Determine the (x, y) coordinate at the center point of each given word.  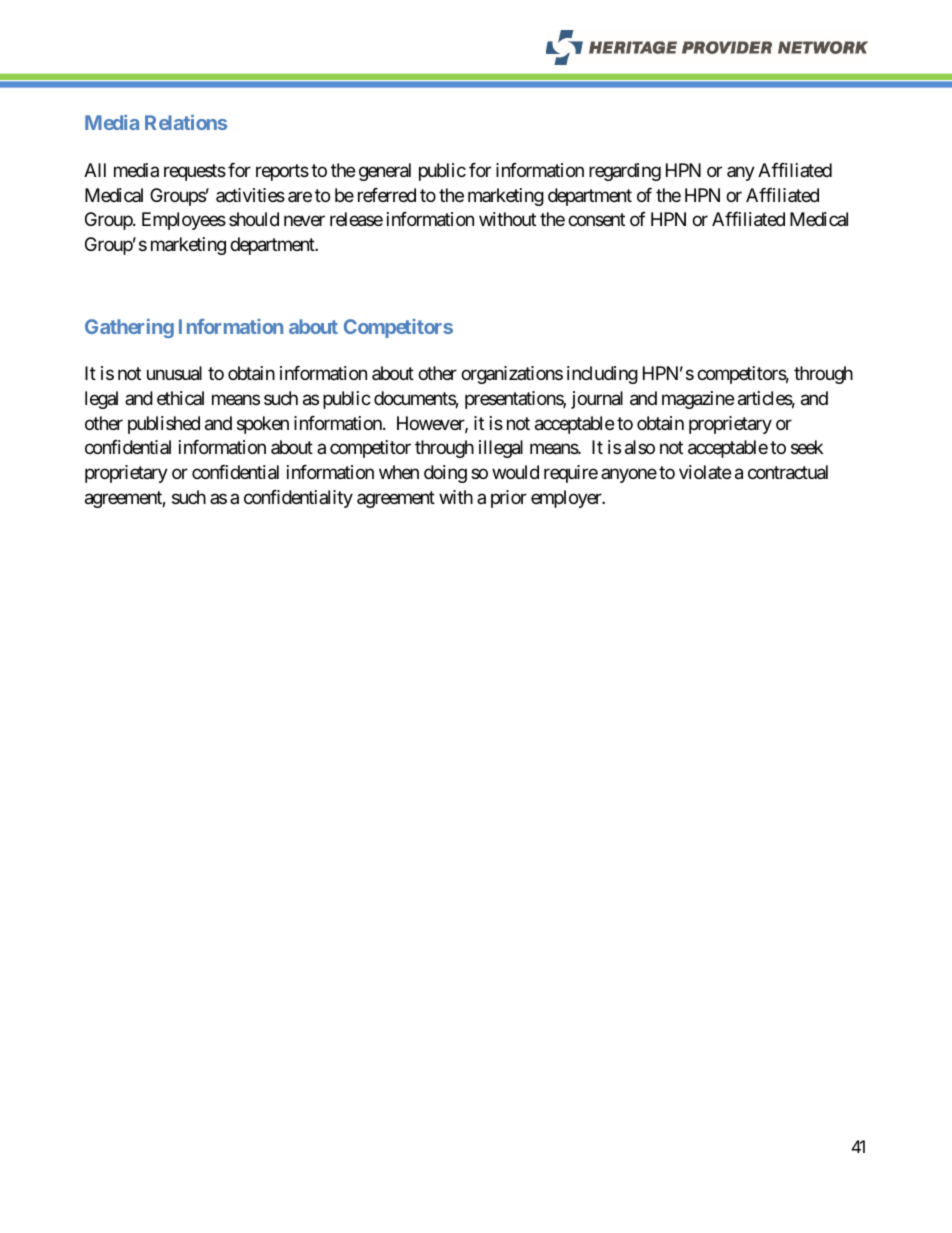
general (385, 172)
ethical (180, 398)
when (399, 472)
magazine (698, 400)
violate (705, 472)
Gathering (129, 328)
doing (445, 474)
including (602, 375)
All (95, 170)
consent (596, 220)
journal (597, 400)
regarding (625, 172)
